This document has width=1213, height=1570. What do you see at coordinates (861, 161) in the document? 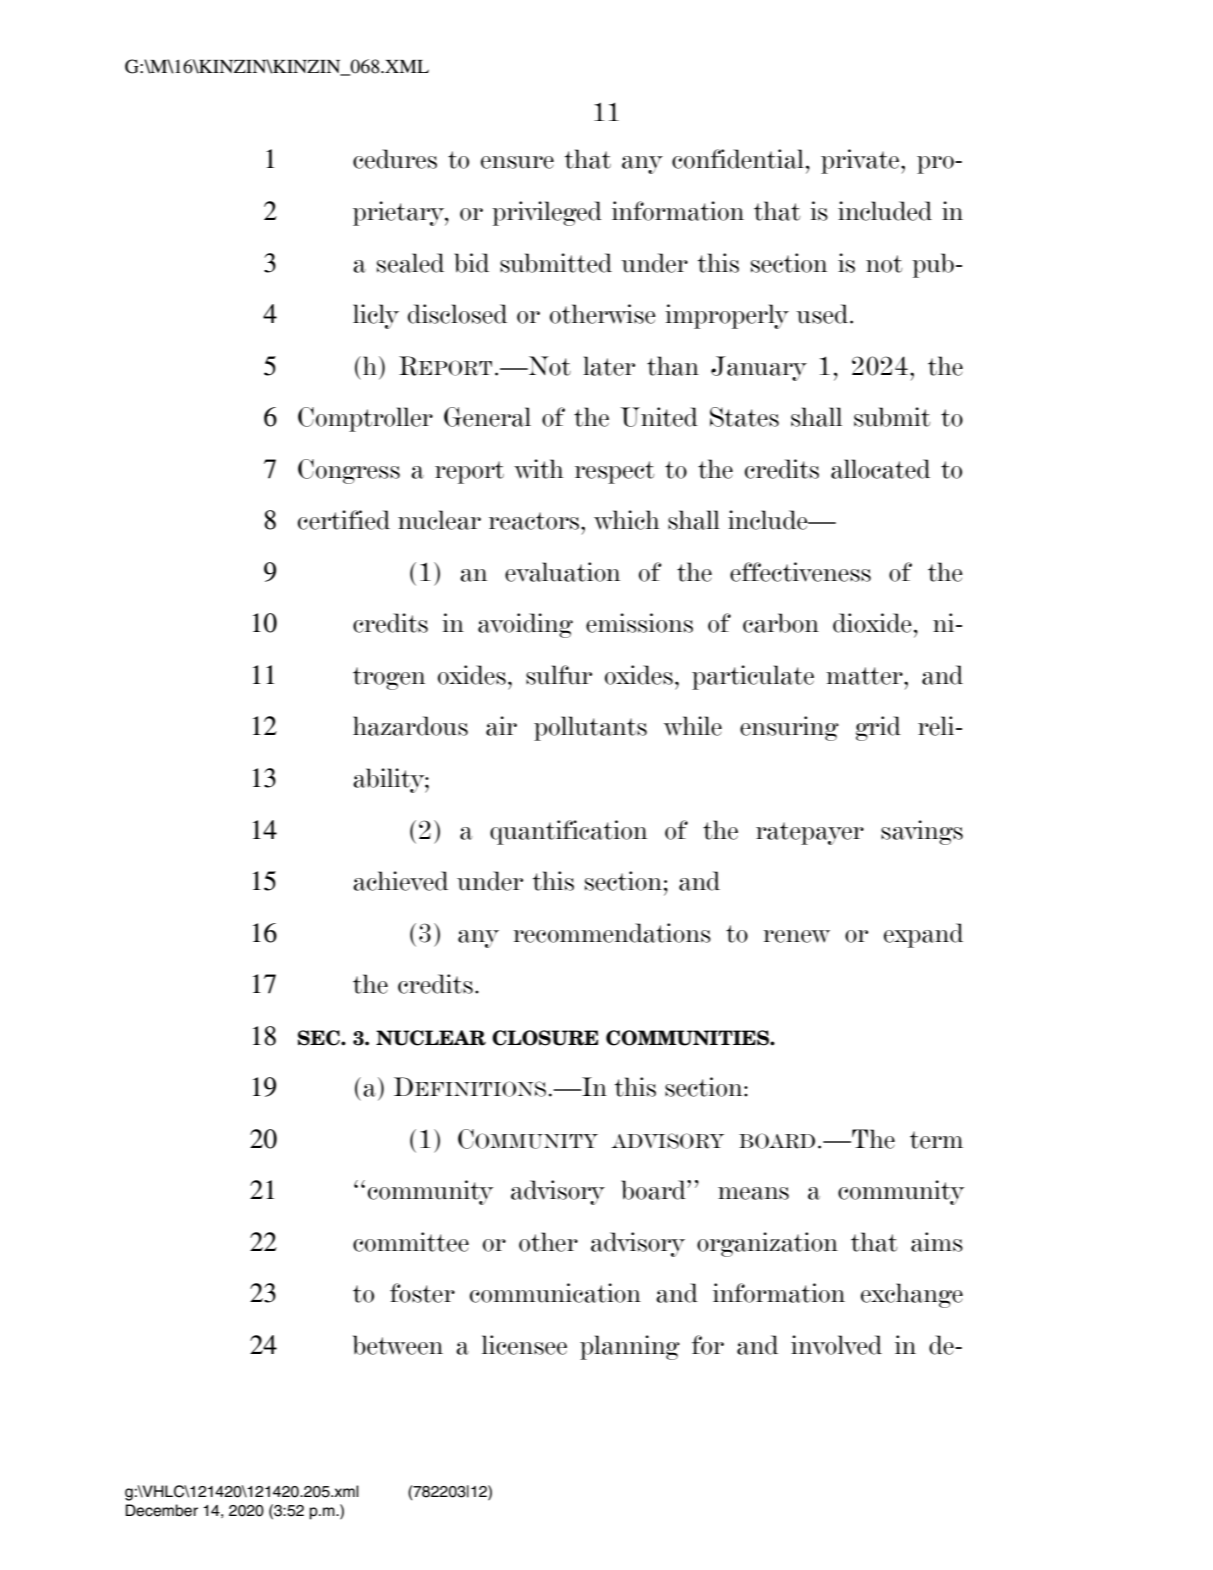
I see `private` at bounding box center [861, 161].
